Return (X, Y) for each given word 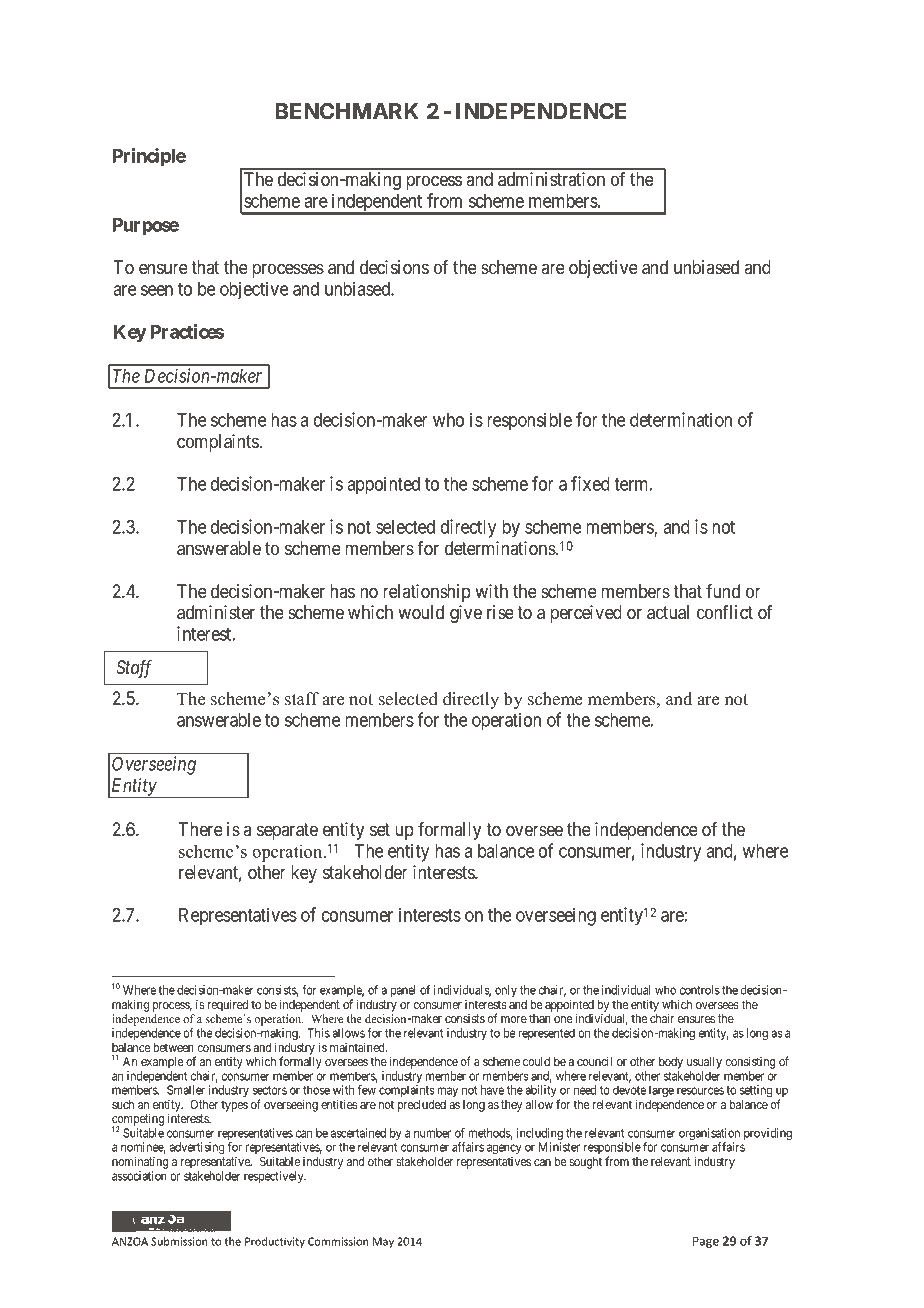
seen (157, 290)
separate (287, 831)
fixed (590, 483)
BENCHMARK (347, 111)
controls (700, 990)
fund (723, 591)
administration (551, 179)
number (432, 1133)
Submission (179, 1241)
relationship (427, 593)
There (200, 829)
